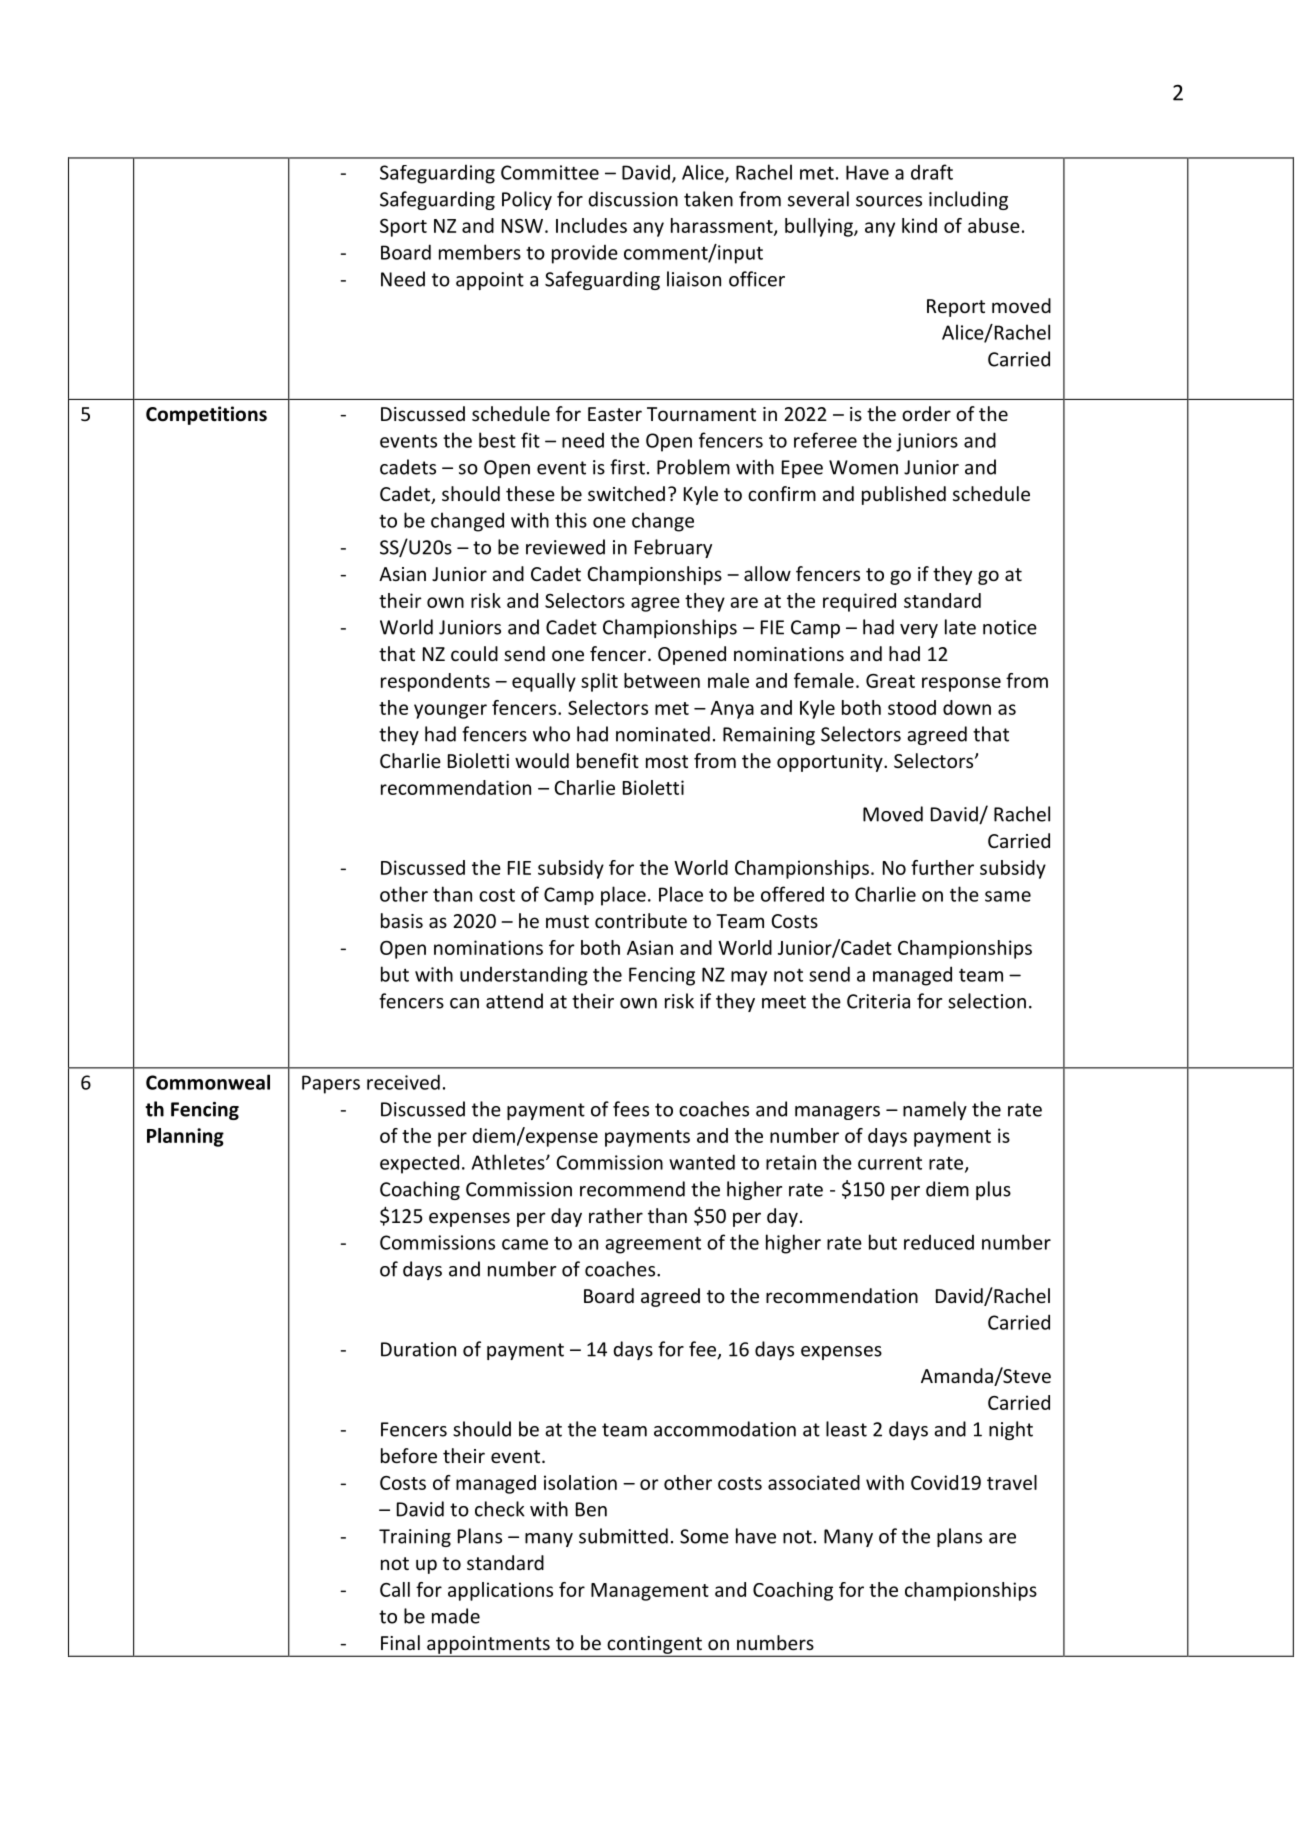  Describe the element at coordinates (919, 225) in the document. I see `kind` at that location.
